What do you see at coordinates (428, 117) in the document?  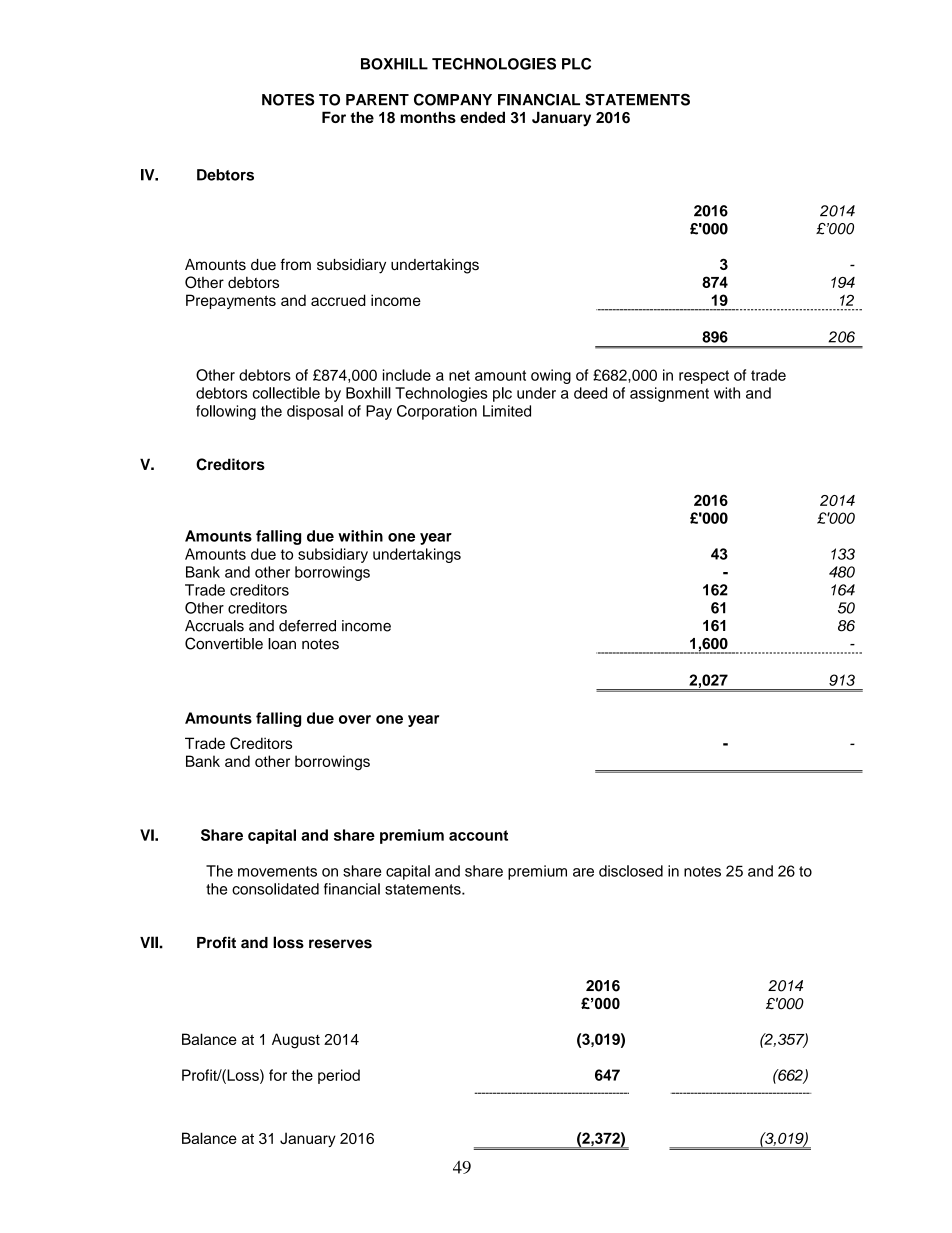 I see `months` at bounding box center [428, 117].
